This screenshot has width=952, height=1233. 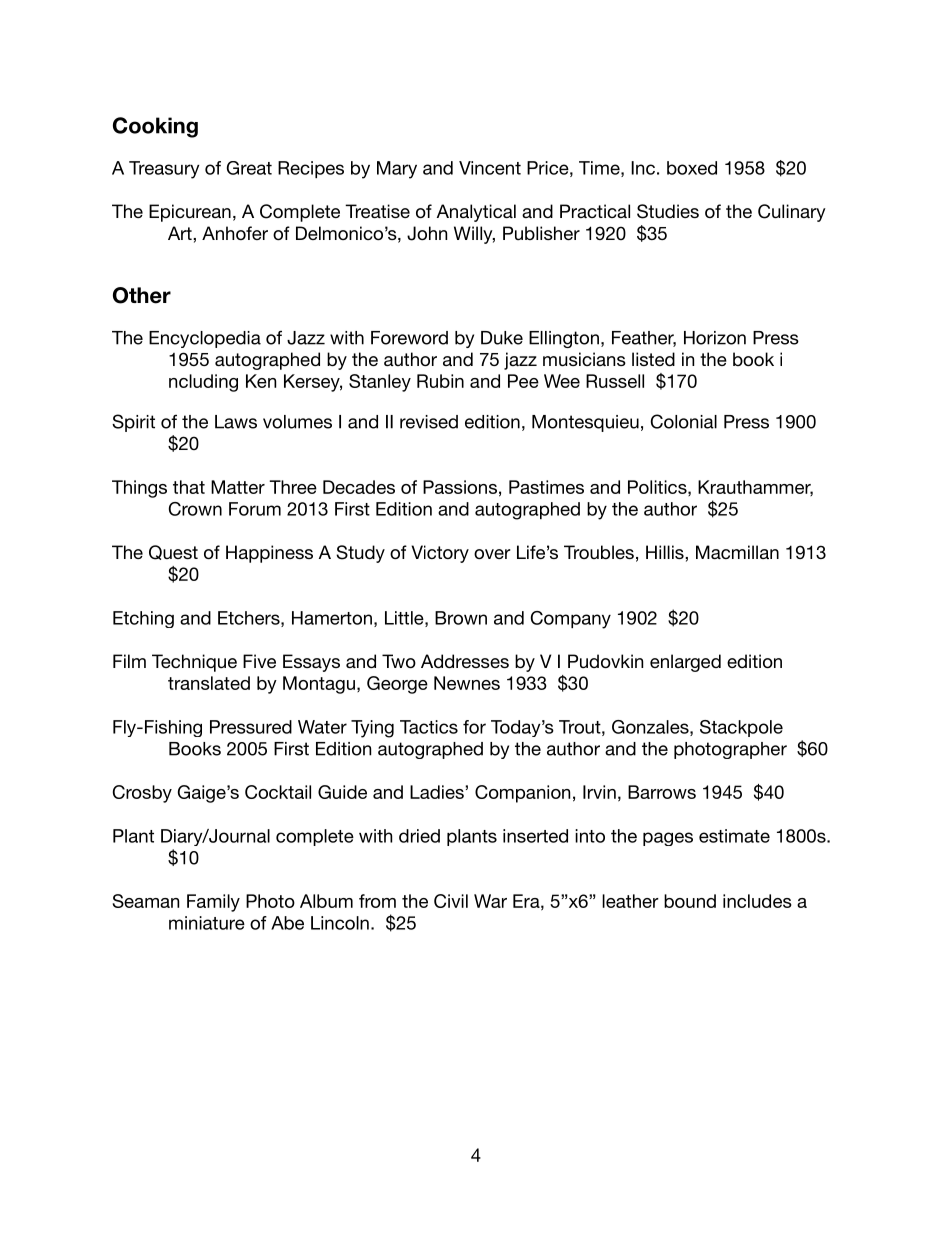 What do you see at coordinates (737, 552) in the screenshot?
I see `Macmillan` at bounding box center [737, 552].
